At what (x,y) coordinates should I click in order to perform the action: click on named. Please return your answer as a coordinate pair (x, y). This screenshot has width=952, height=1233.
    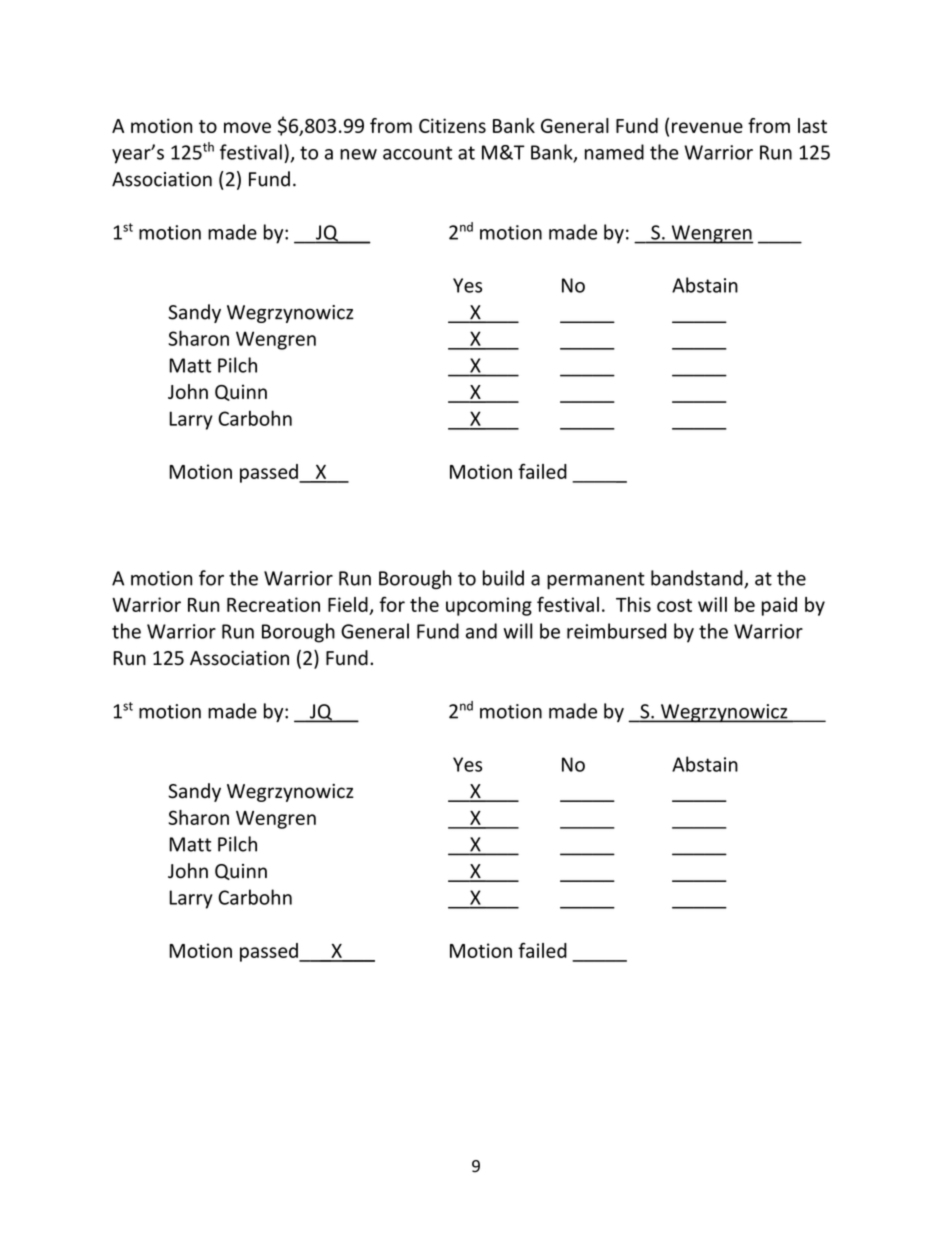
    Looking at the image, I should click on (614, 152).
